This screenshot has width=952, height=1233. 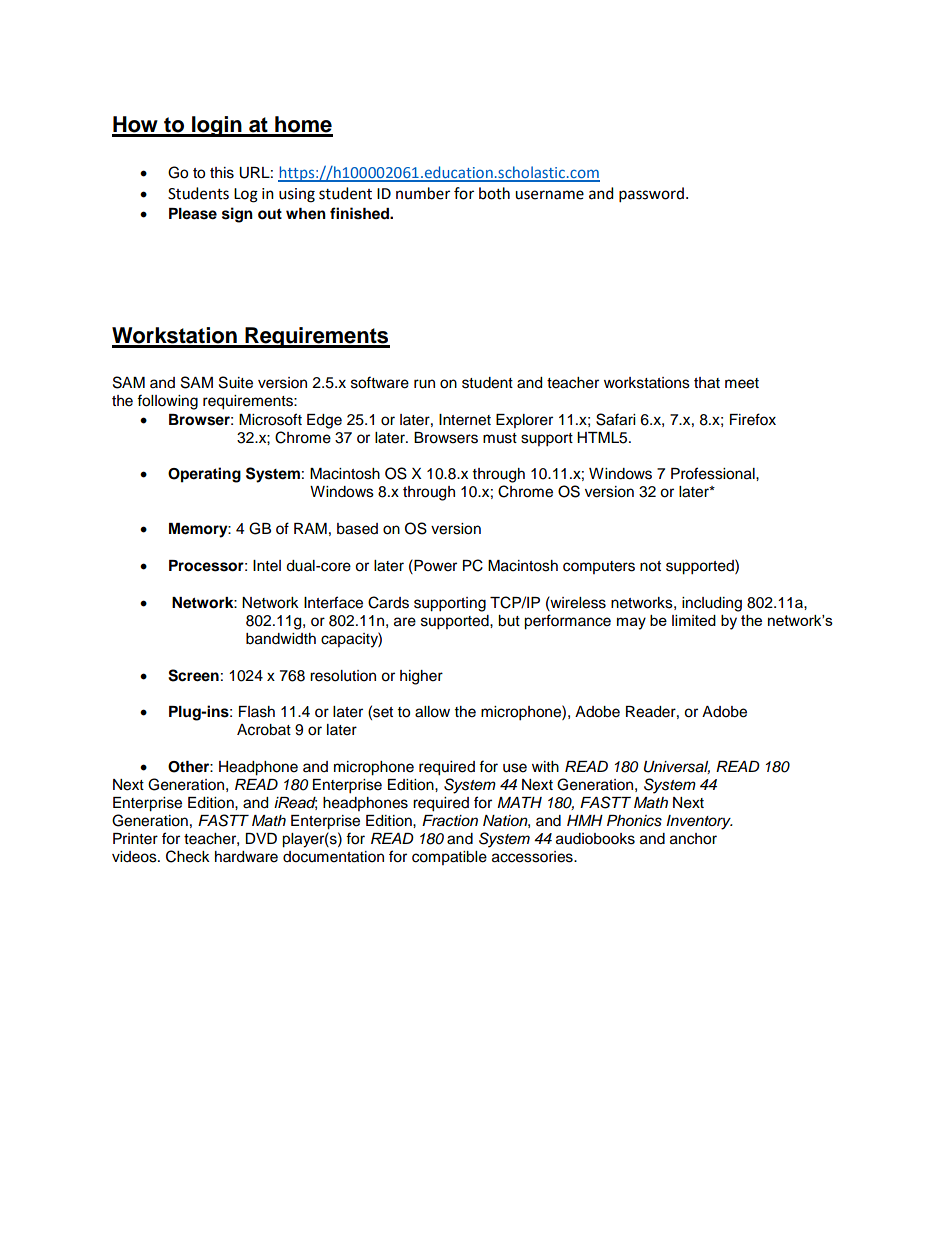 I want to click on run, so click(x=424, y=384).
